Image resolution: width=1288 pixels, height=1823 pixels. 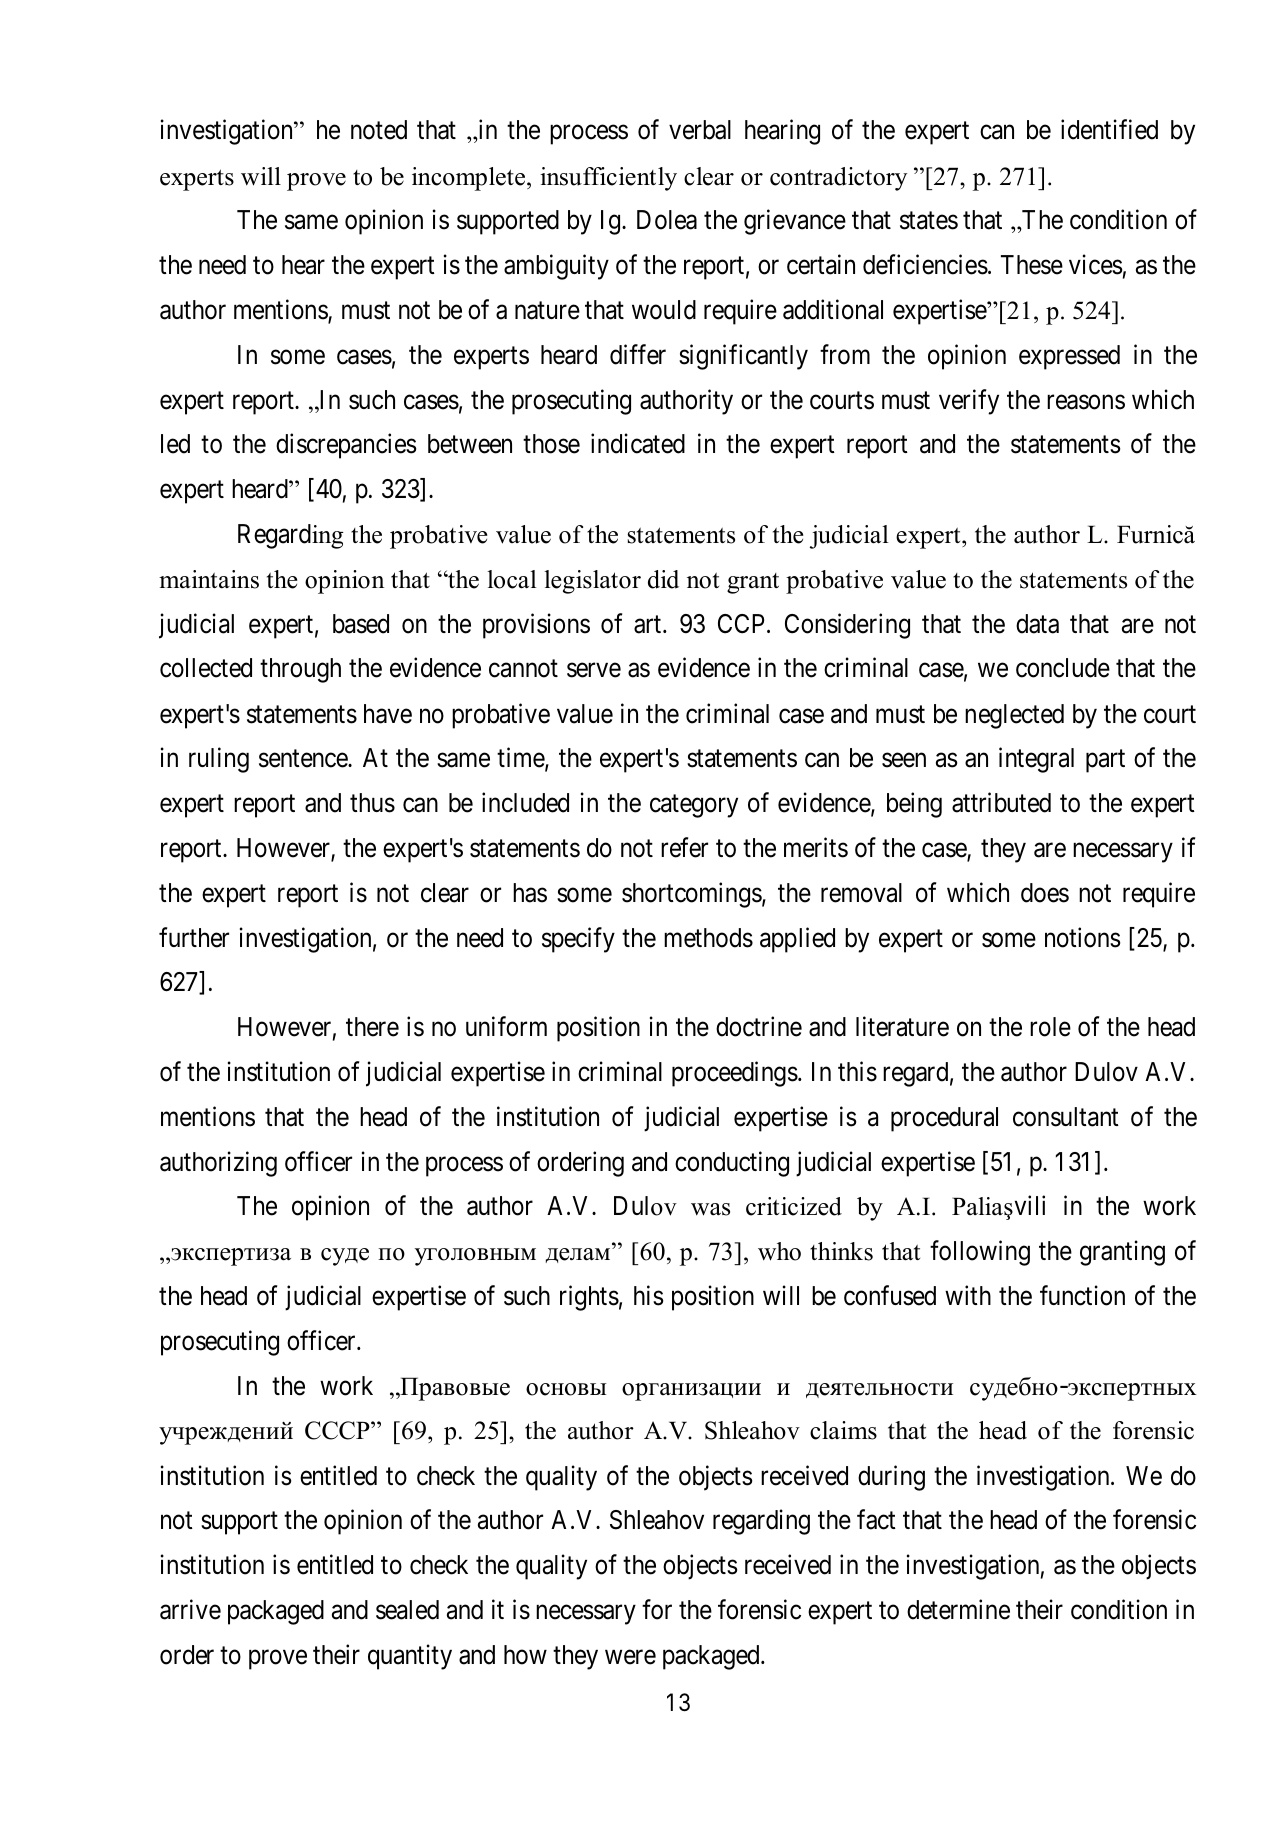 I want to click on noted, so click(x=379, y=130).
